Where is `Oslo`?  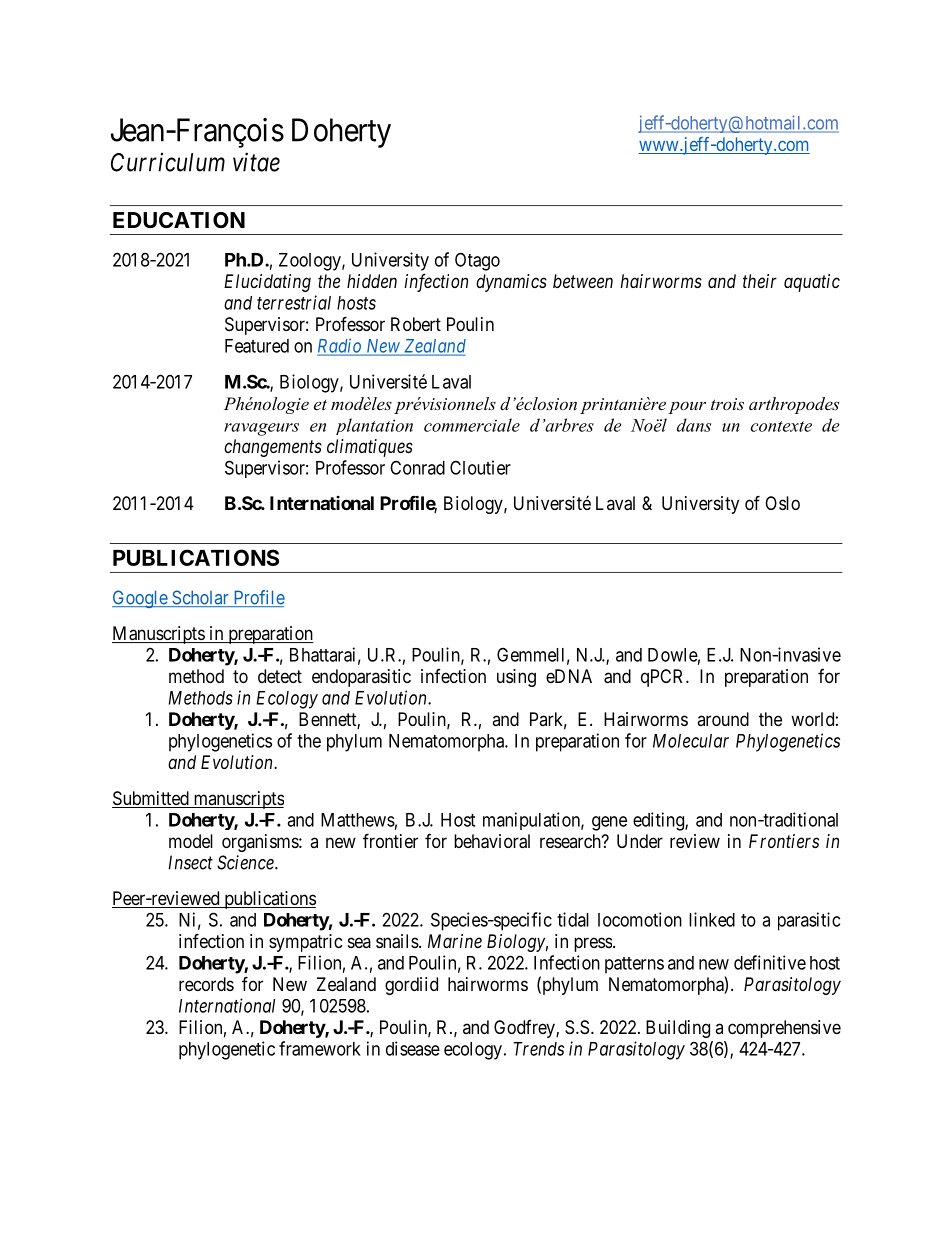 Oslo is located at coordinates (782, 503).
